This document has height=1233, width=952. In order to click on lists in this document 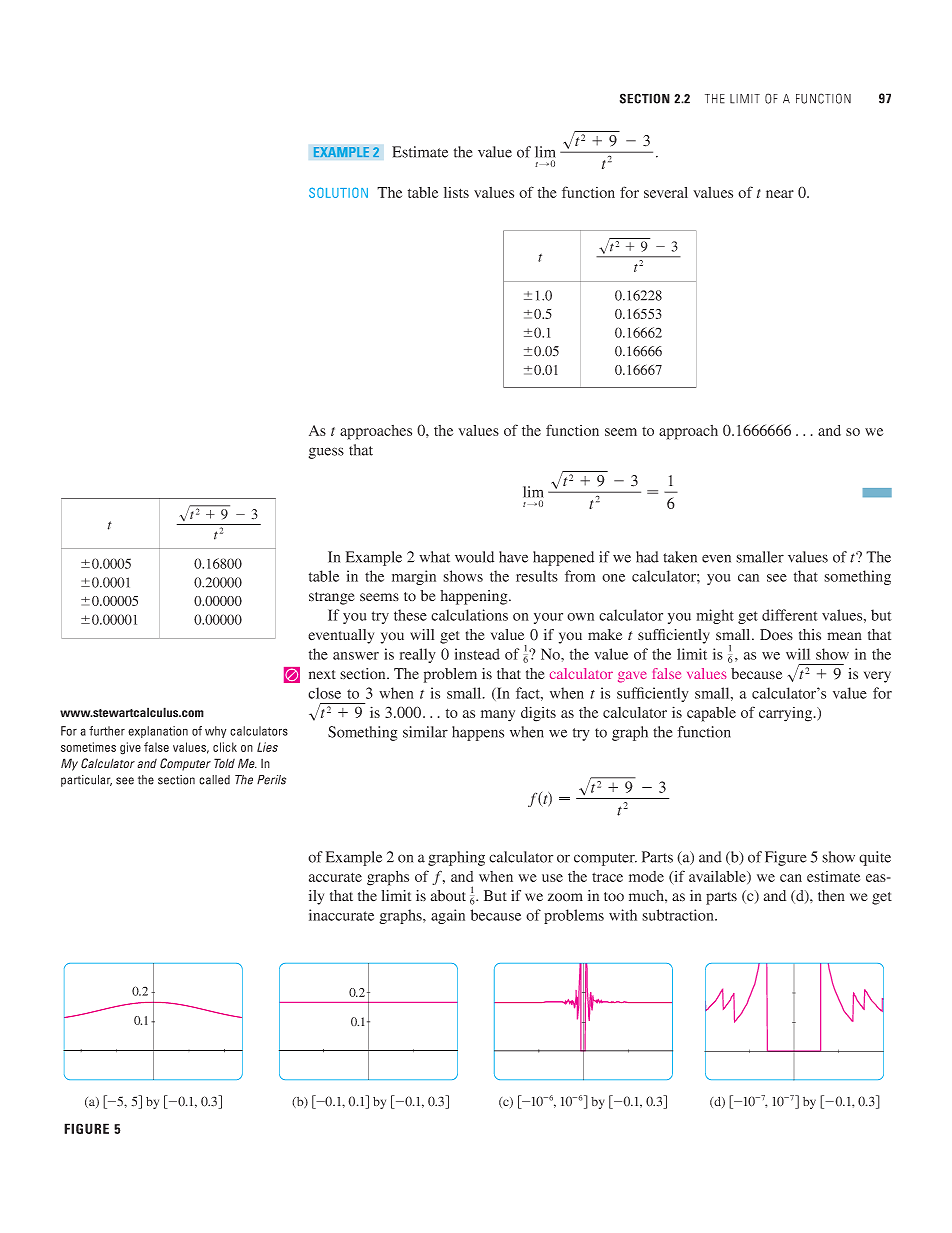, I will do `click(456, 192)`.
